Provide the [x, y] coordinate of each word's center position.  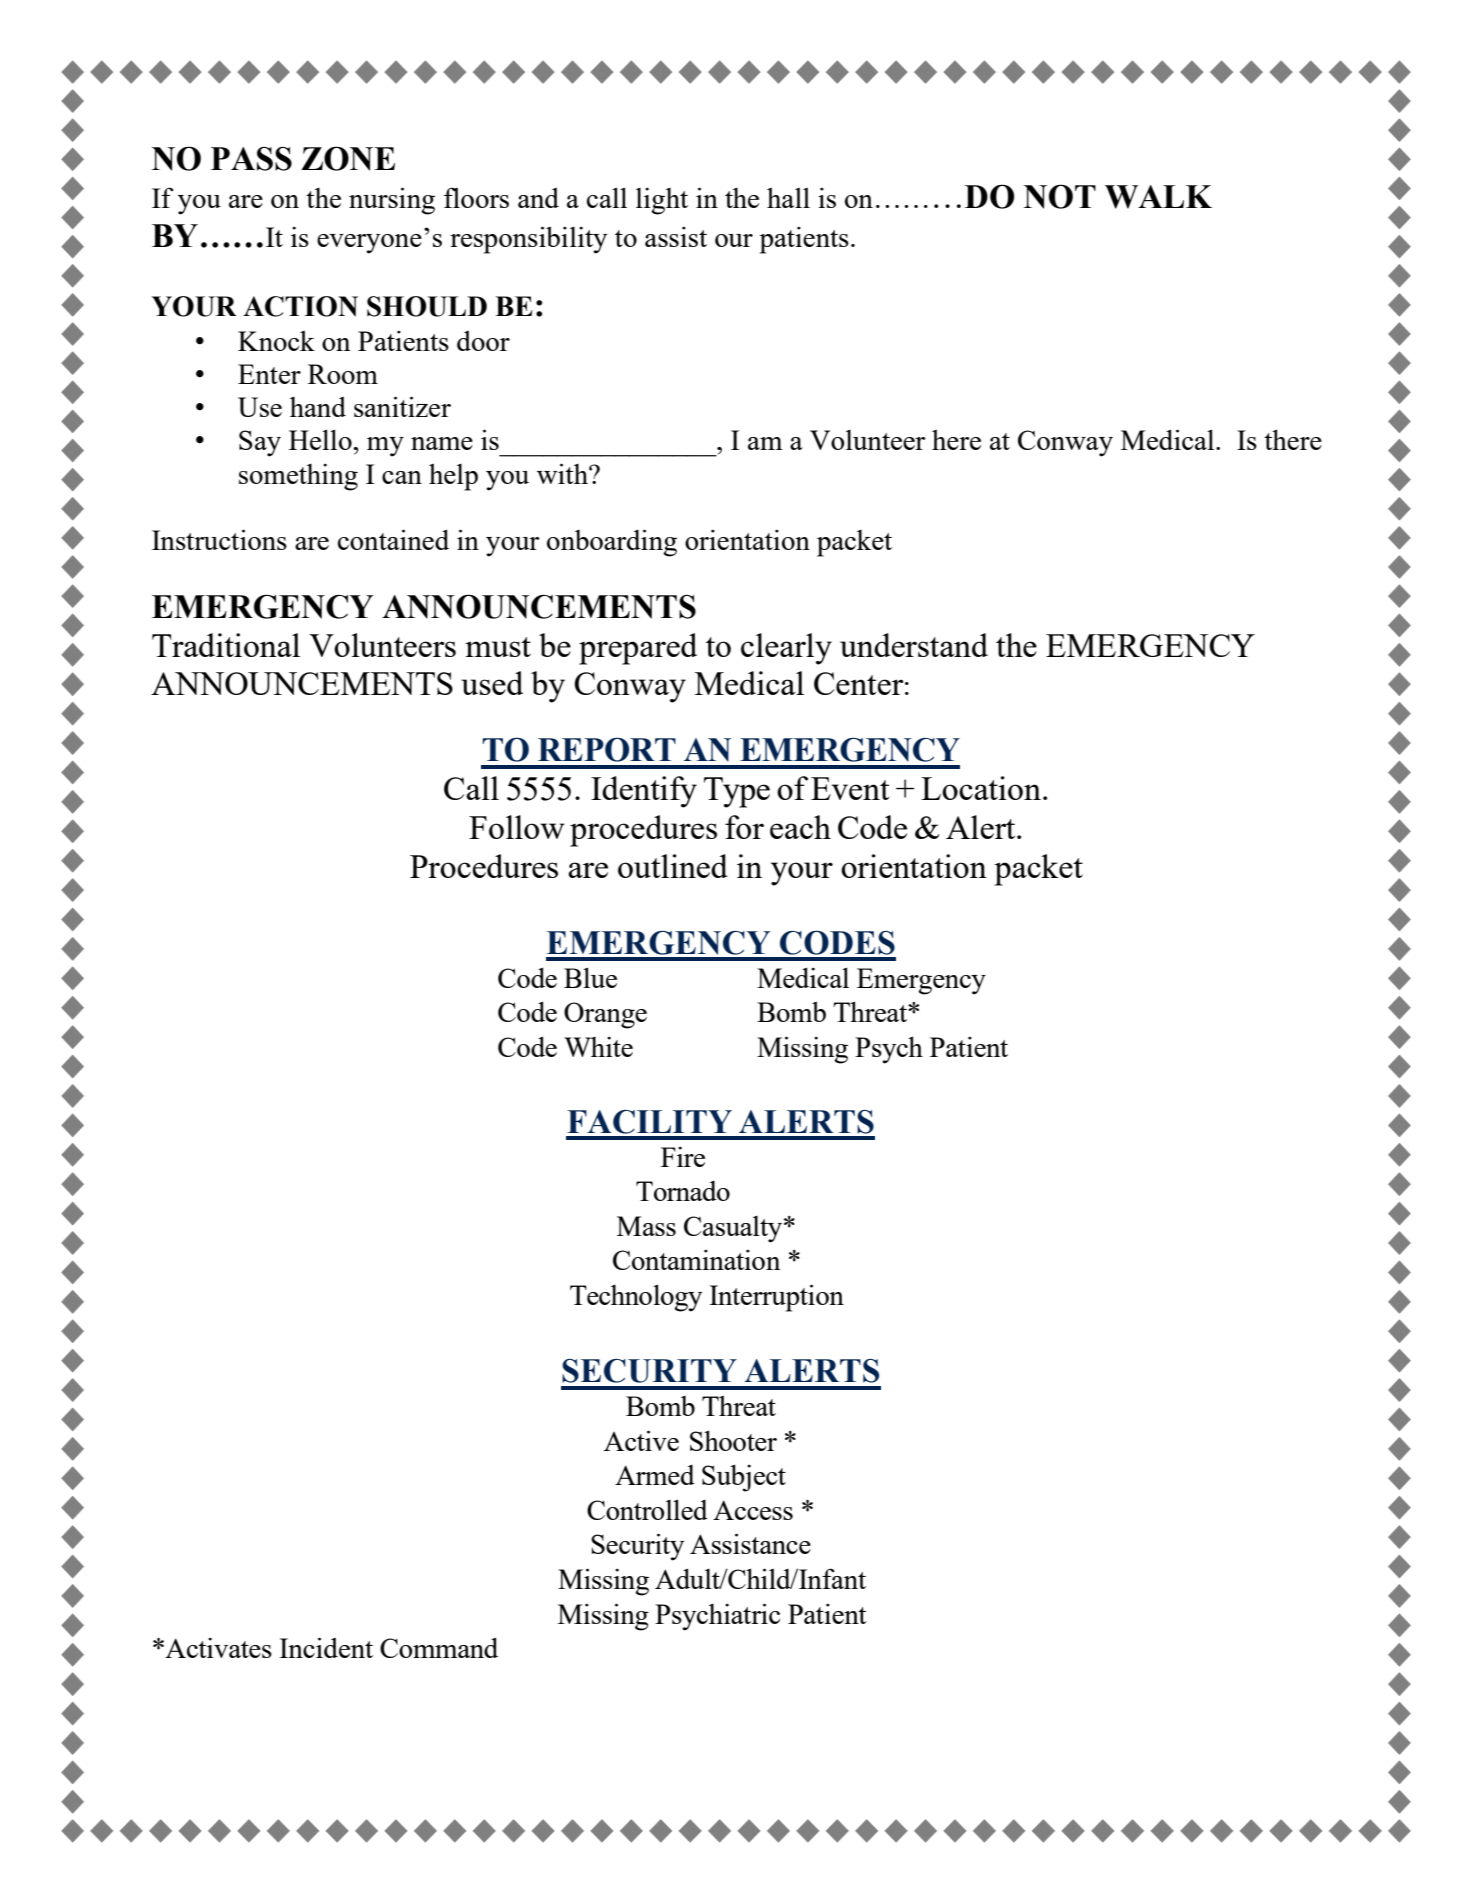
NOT [1060, 196]
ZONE [348, 158]
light [662, 201]
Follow [517, 827]
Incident [326, 1647]
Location [981, 788]
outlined [673, 866]
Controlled [647, 1509]
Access [753, 1510]
